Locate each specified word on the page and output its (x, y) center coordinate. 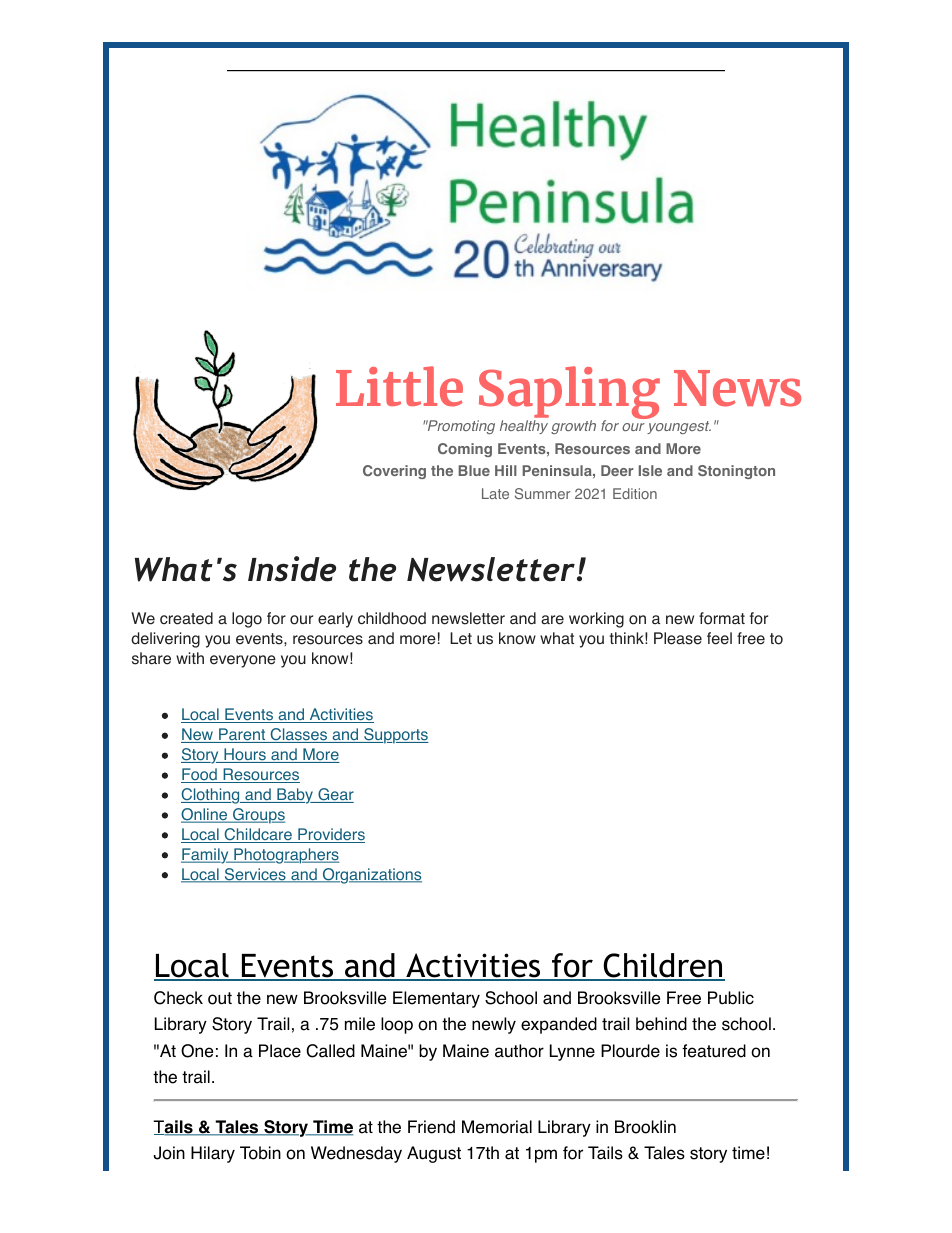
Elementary (436, 999)
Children (663, 966)
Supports (395, 736)
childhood (392, 618)
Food (200, 775)
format (722, 618)
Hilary (213, 1154)
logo (247, 620)
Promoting (460, 427)
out (220, 998)
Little (399, 386)
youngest (679, 427)
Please (678, 638)
